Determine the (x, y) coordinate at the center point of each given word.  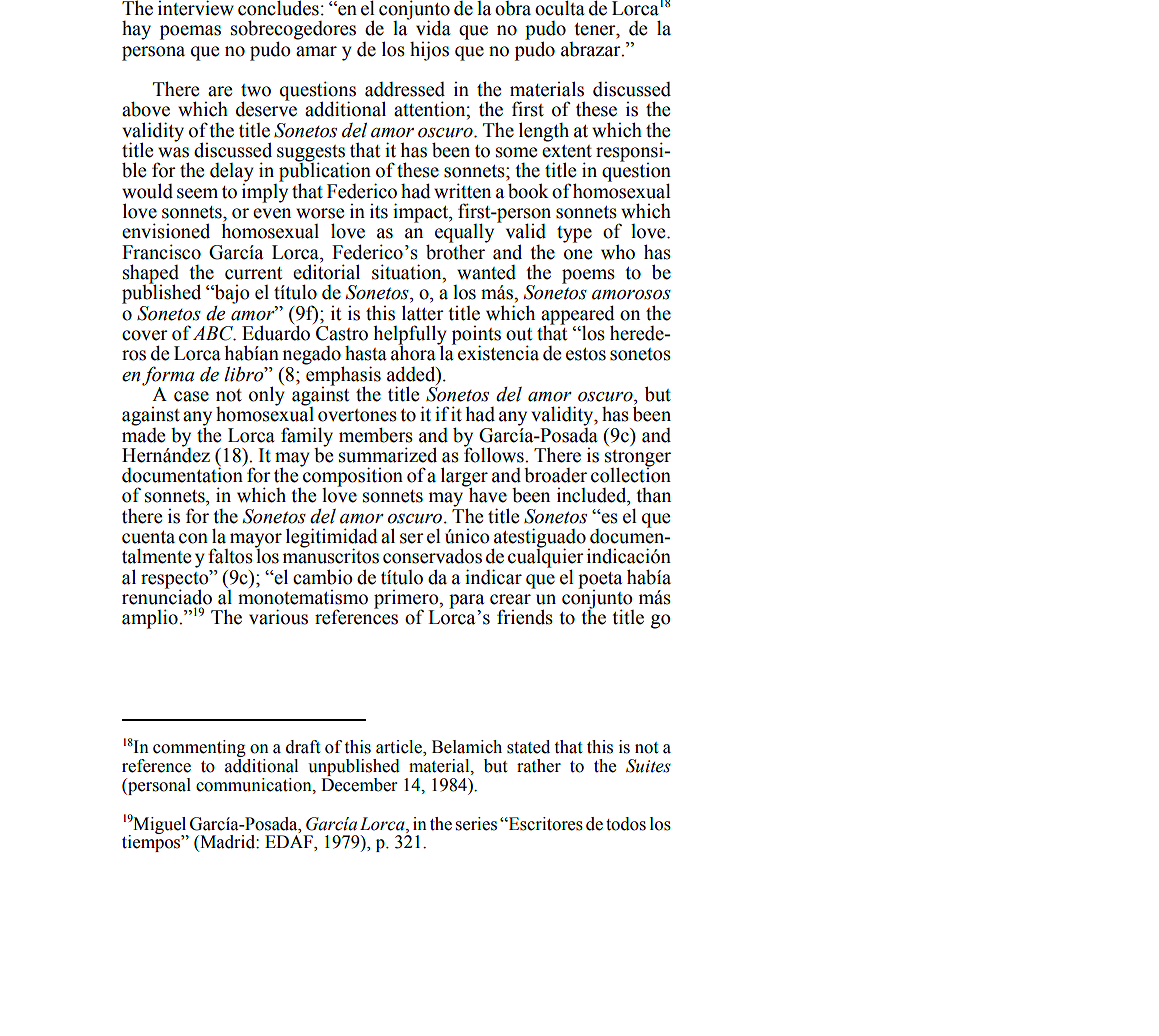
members (376, 435)
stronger (638, 459)
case (191, 396)
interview (196, 8)
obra (513, 8)
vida (433, 28)
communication (255, 785)
